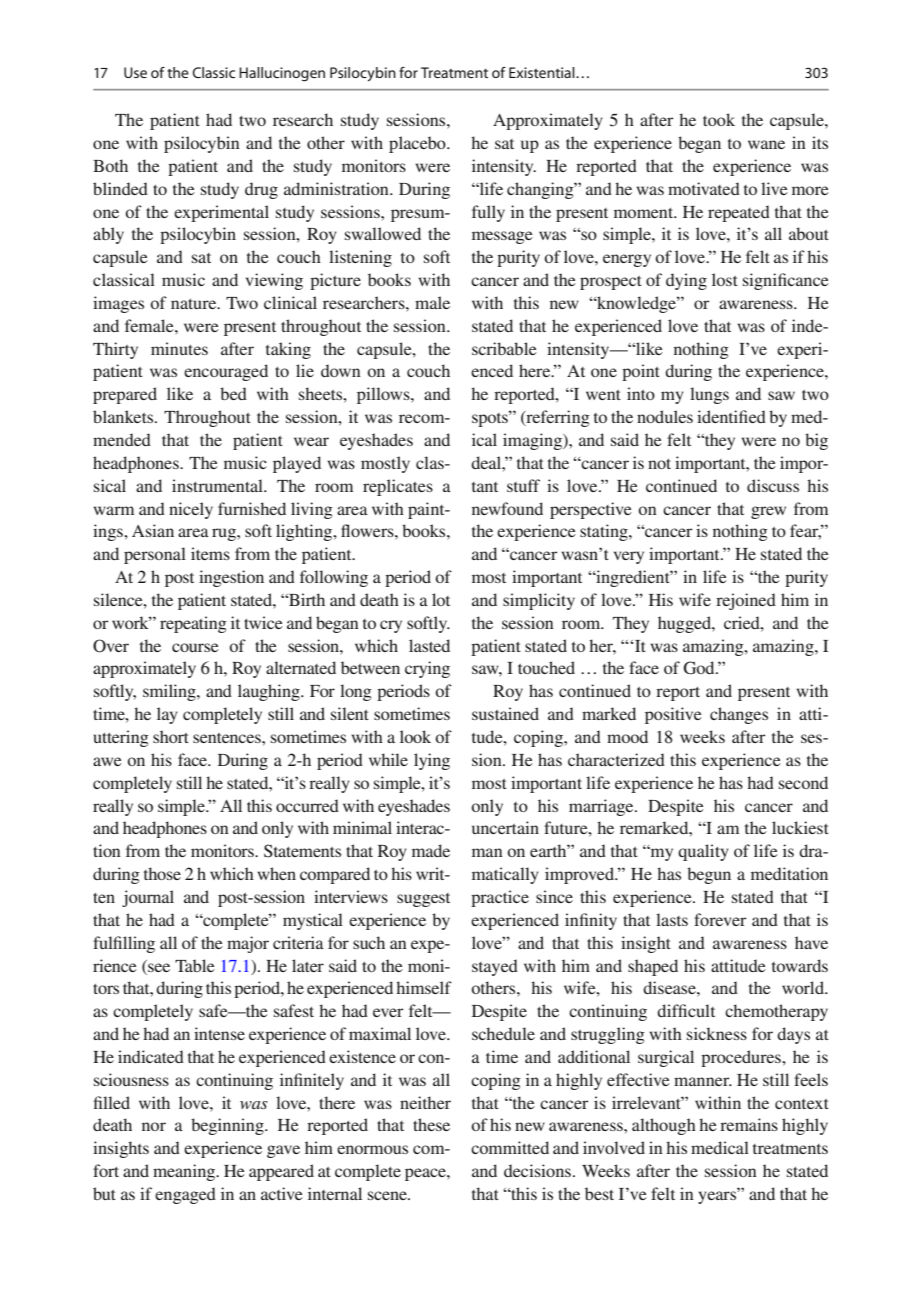  Describe the element at coordinates (193, 624) in the screenshot. I see `repeating` at that location.
